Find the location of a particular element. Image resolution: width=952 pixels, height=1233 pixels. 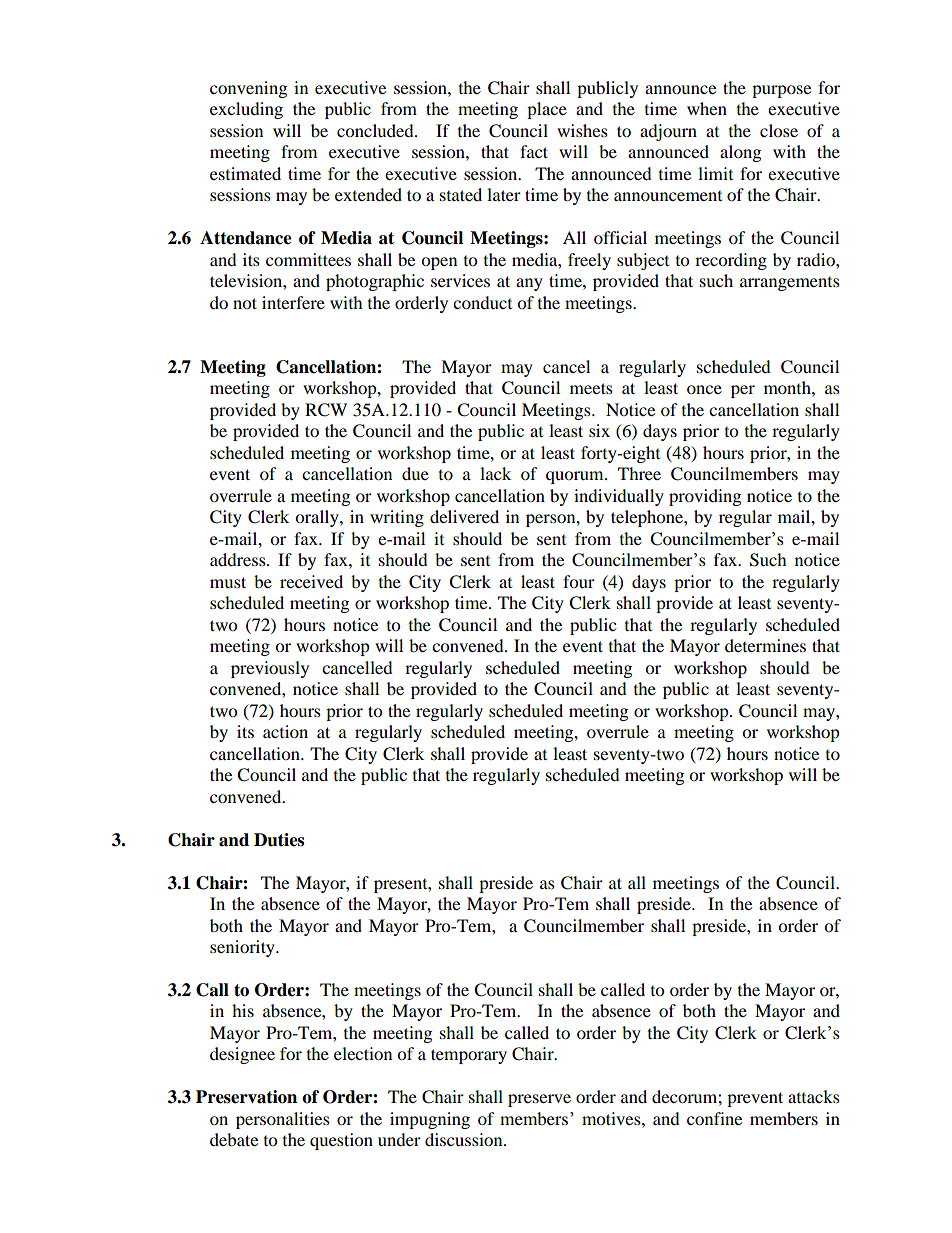

close is located at coordinates (779, 130).
